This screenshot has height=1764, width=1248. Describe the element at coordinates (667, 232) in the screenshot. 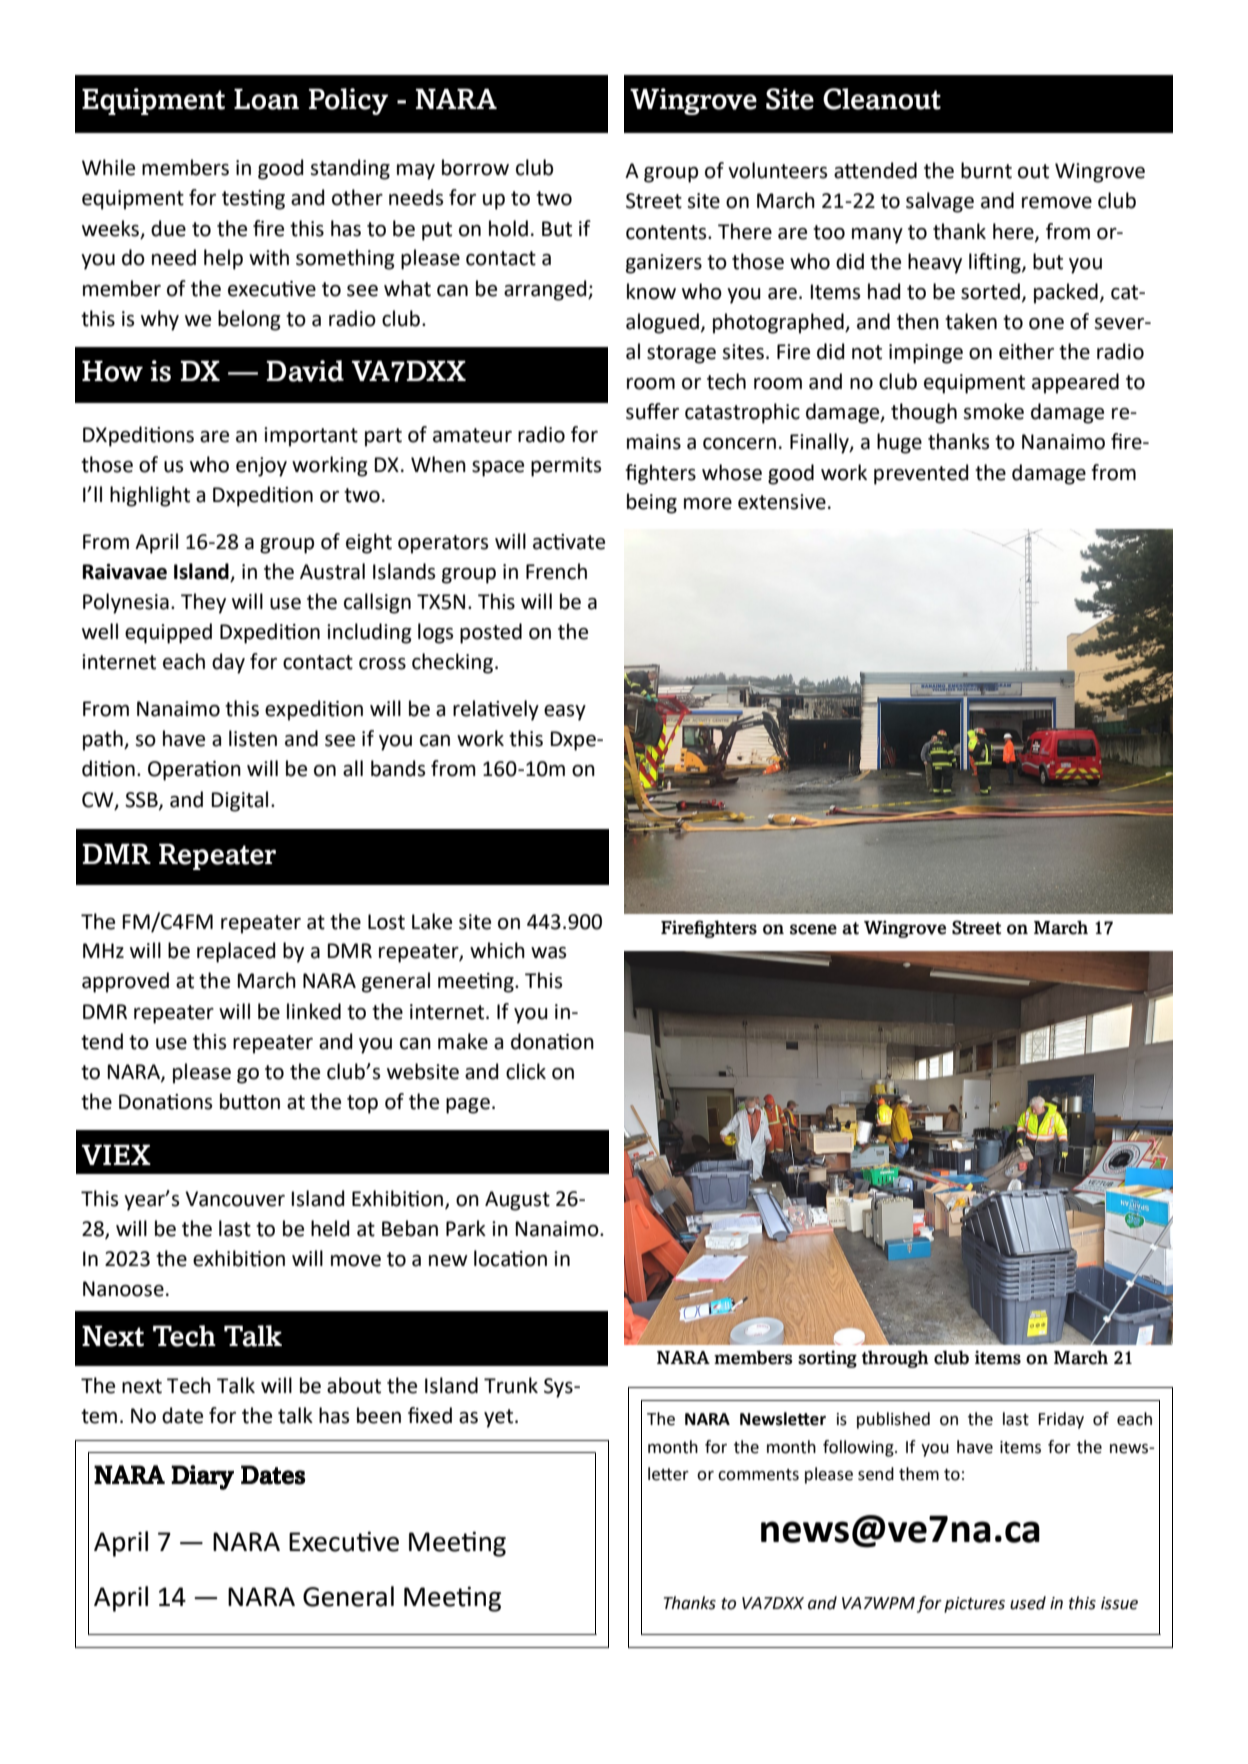

I see `contents` at that location.
